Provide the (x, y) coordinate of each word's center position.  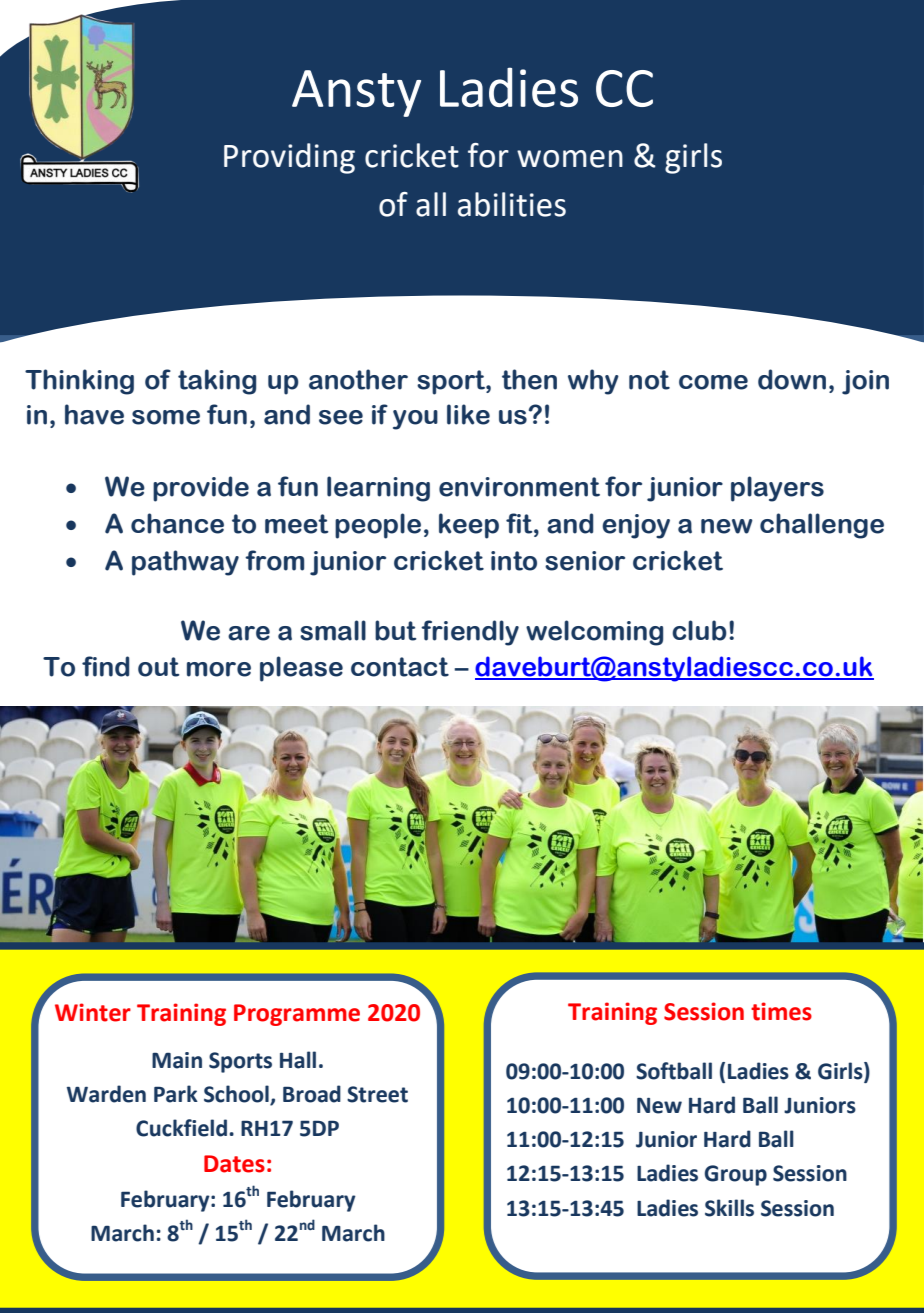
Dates (234, 1164)
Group (736, 1175)
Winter (93, 1012)
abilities (512, 204)
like (468, 414)
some (166, 417)
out (158, 667)
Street (377, 1094)
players (777, 489)
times (781, 1011)
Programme (297, 1015)
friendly (470, 633)
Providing (289, 158)
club (699, 630)
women (570, 159)
